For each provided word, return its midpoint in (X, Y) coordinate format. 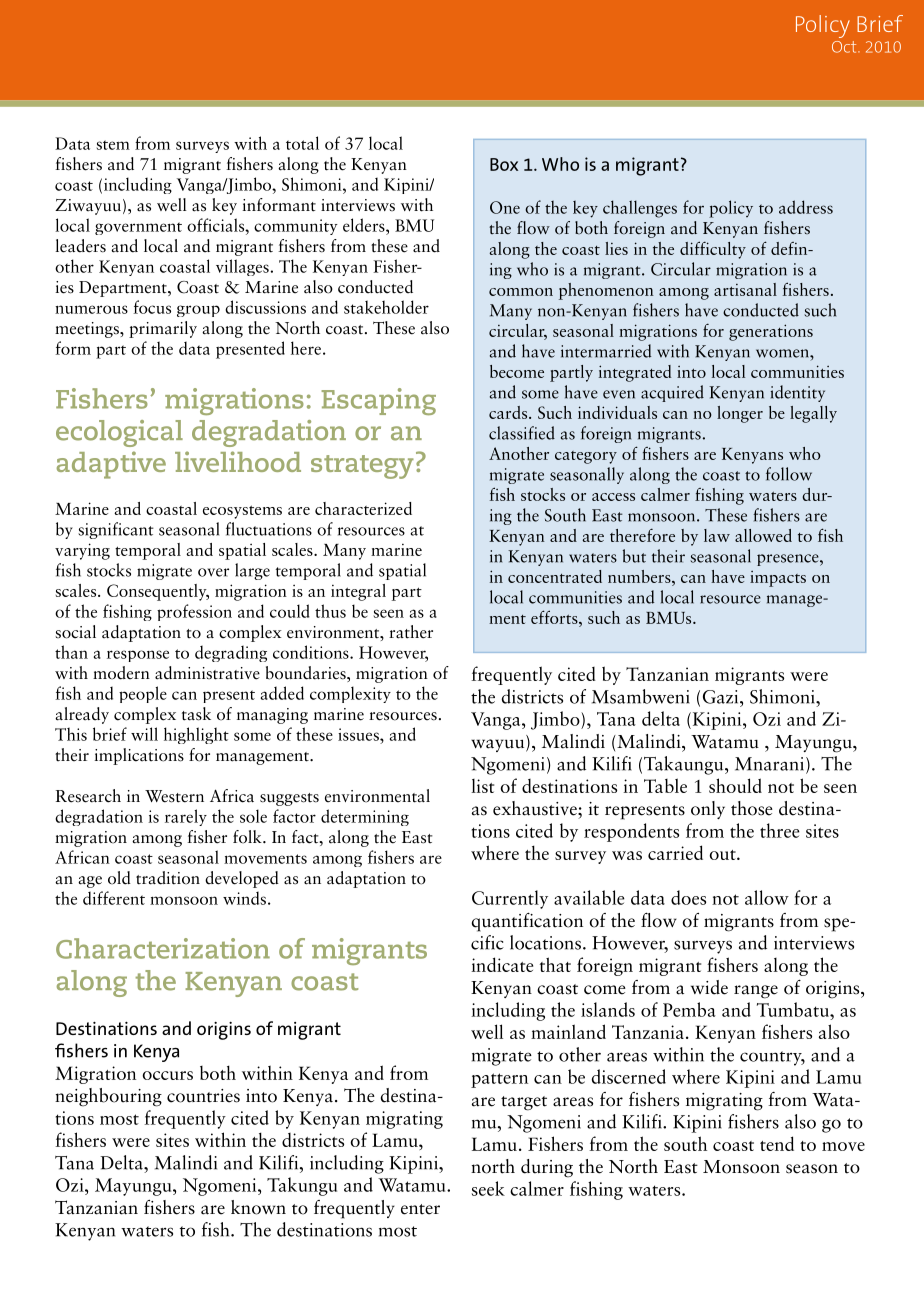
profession (194, 612)
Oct (845, 47)
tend (777, 1143)
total (302, 143)
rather (411, 632)
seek (488, 1188)
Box (504, 164)
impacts (778, 579)
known (258, 1207)
